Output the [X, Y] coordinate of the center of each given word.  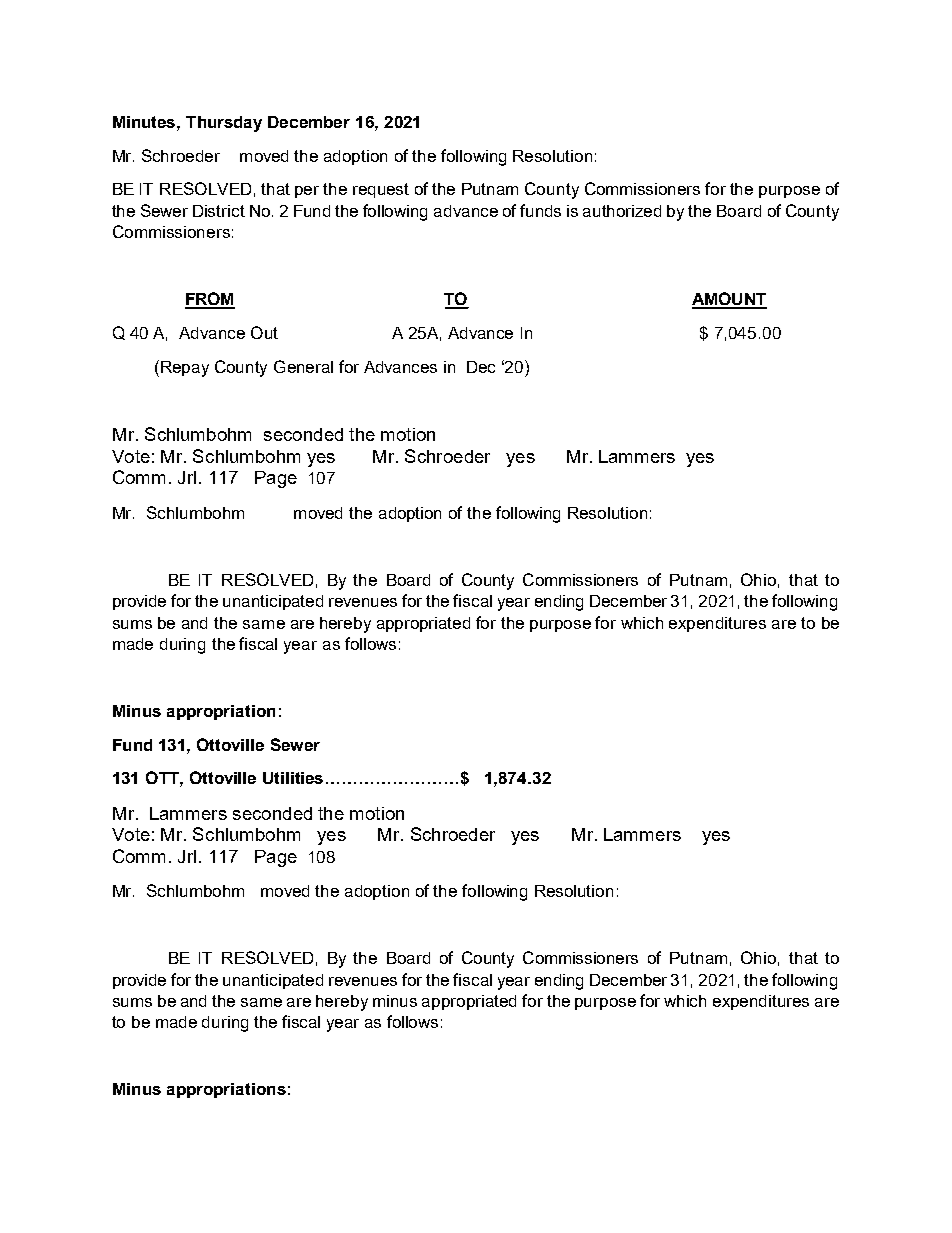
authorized [622, 211]
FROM [210, 300]
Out [264, 332]
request [381, 190]
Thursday [224, 124]
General [303, 366]
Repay [185, 369]
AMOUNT [729, 300]
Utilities [293, 778]
